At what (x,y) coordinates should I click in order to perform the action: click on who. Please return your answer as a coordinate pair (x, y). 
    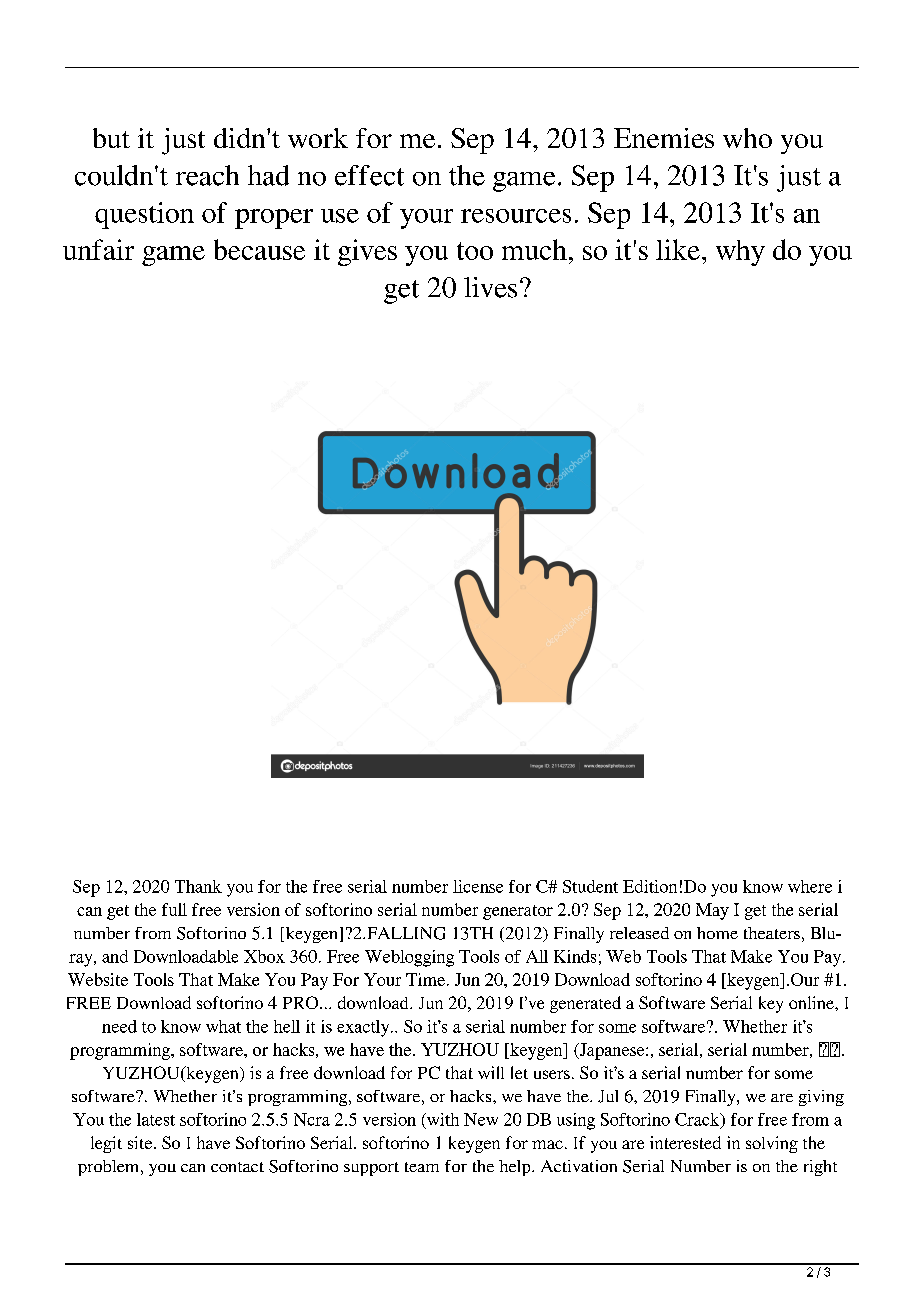
    Looking at the image, I should click on (747, 138).
